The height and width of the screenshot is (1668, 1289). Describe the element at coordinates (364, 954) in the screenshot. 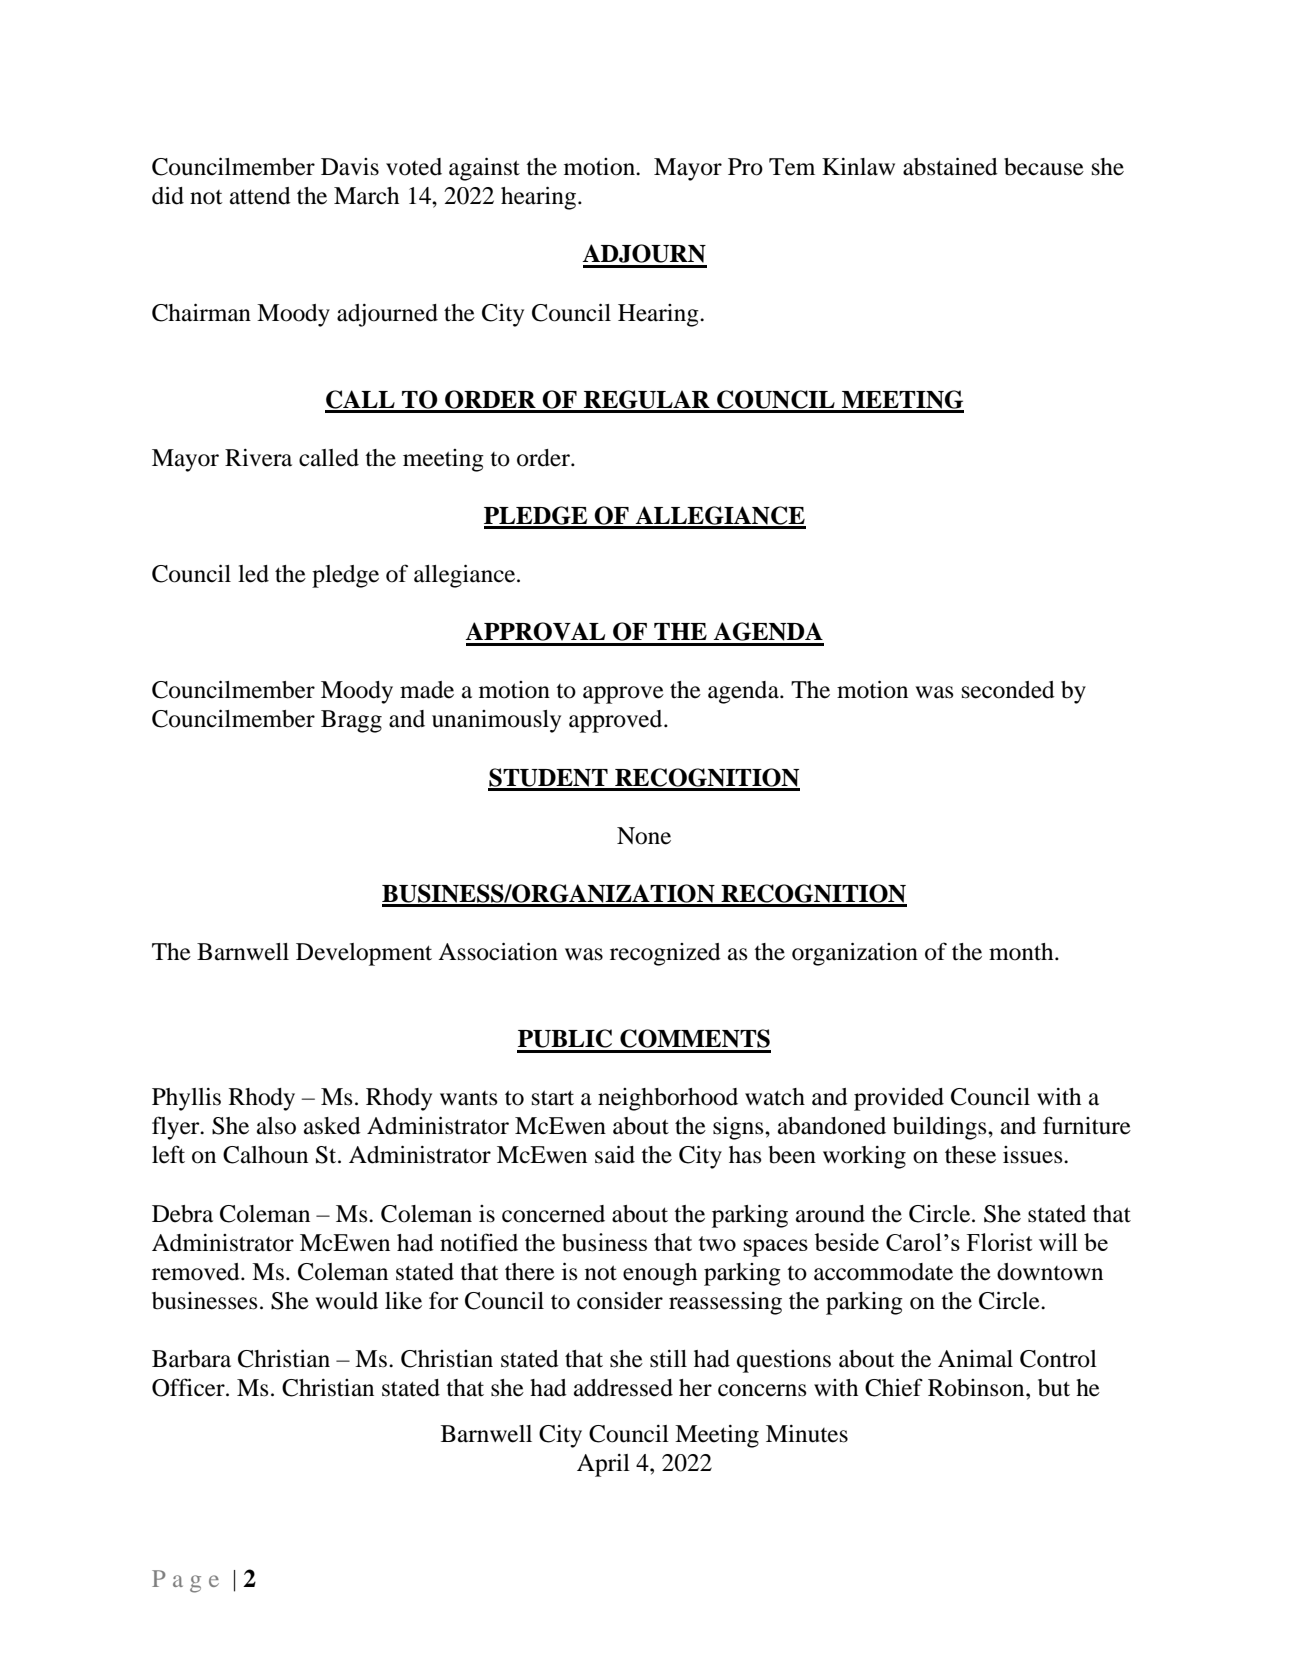

I see `Development` at that location.
